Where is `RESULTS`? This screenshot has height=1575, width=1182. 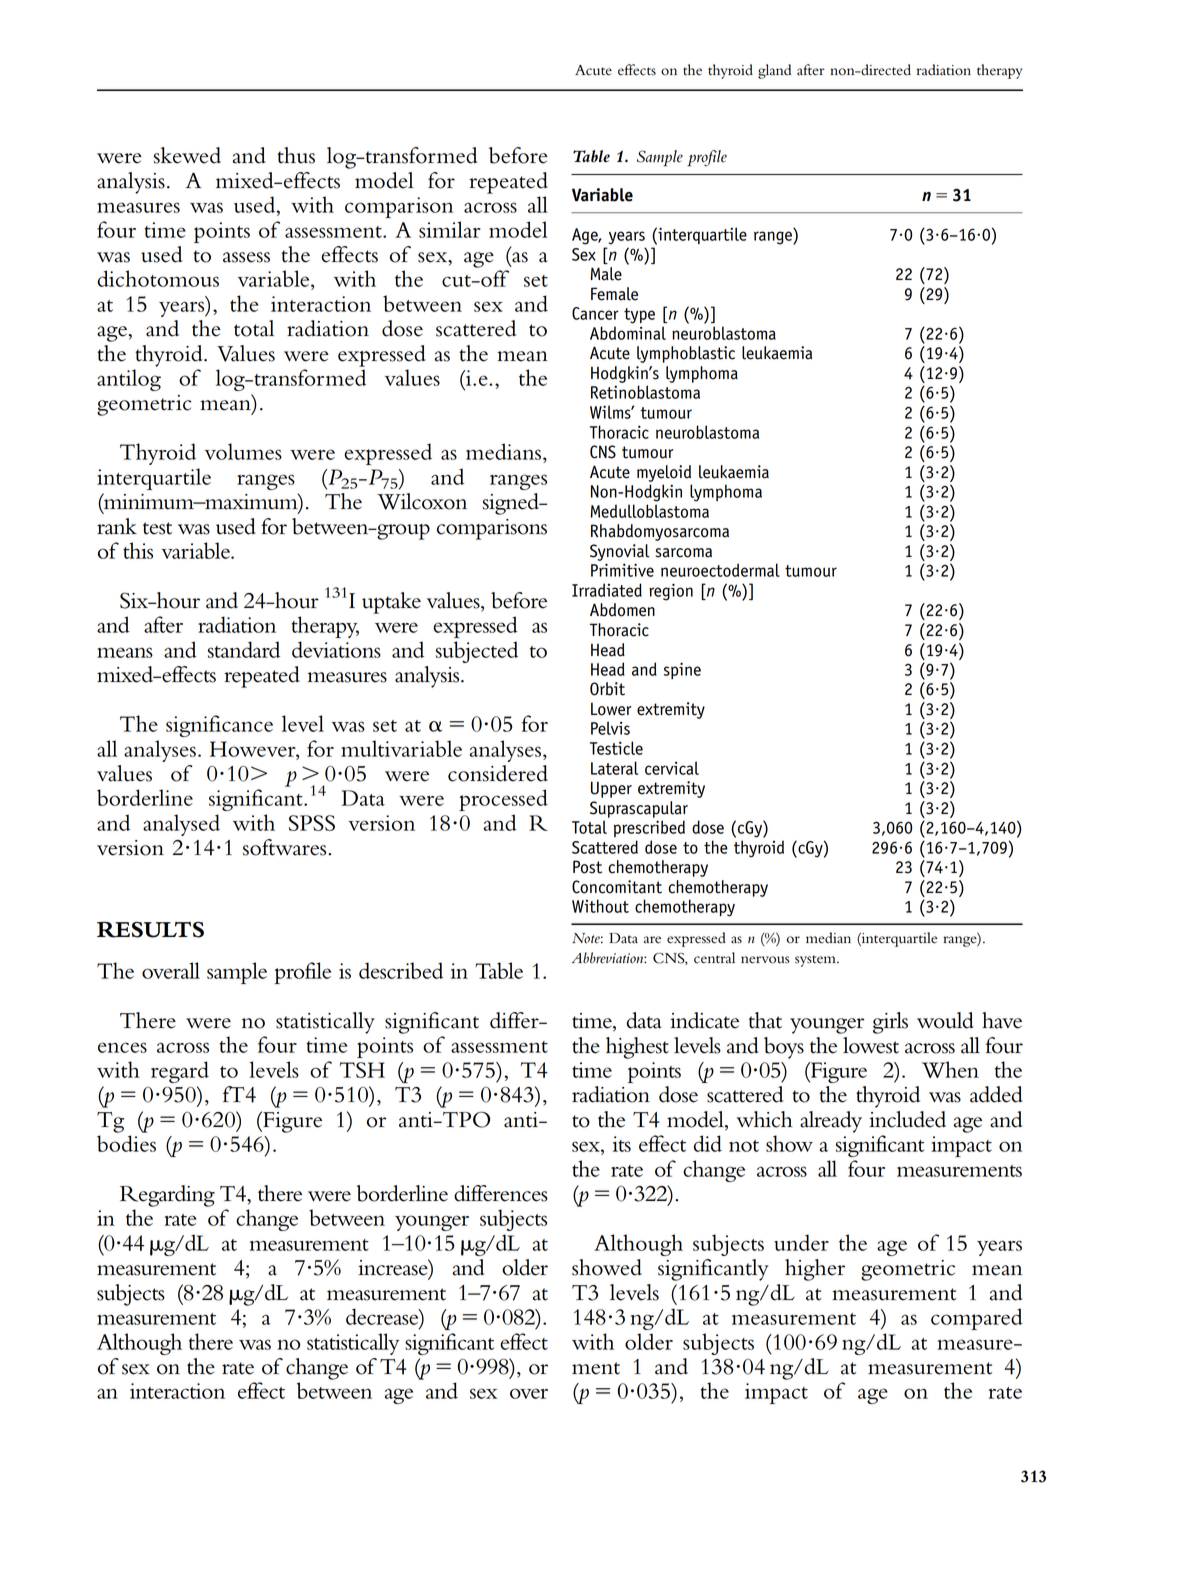
RESULTS is located at coordinates (150, 930).
